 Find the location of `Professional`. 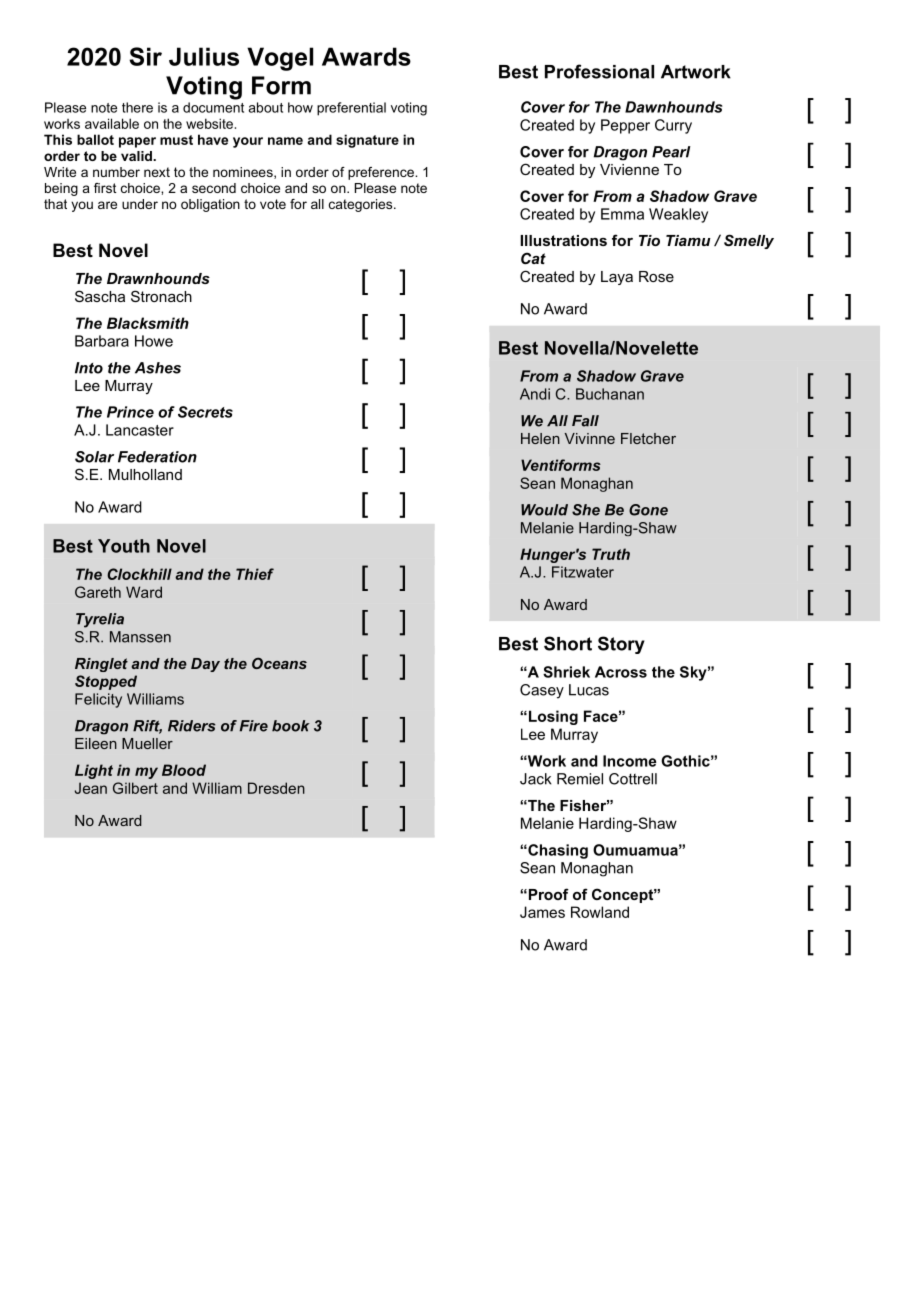

Professional is located at coordinates (599, 71).
